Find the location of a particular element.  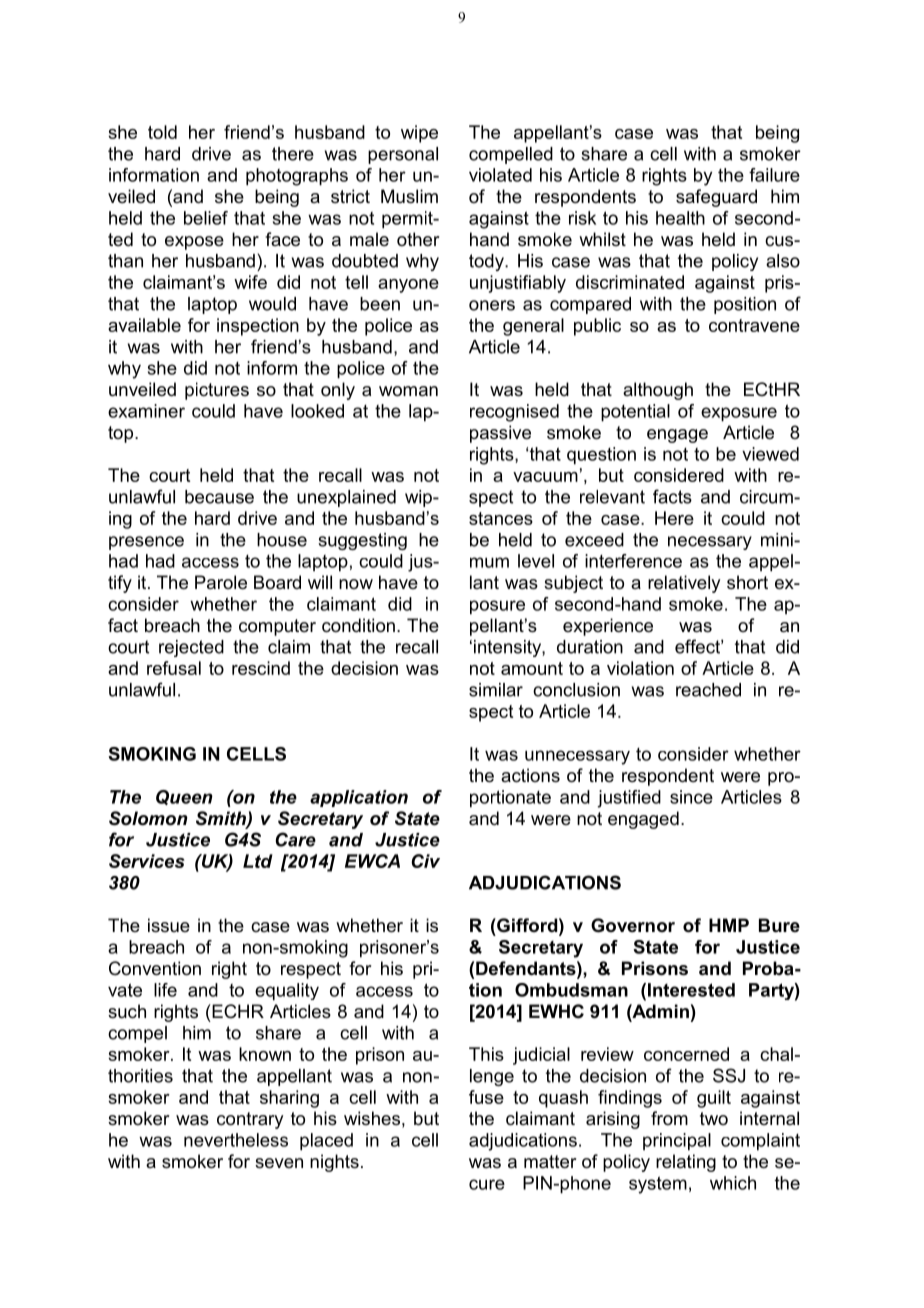

passive is located at coordinates (500, 434).
